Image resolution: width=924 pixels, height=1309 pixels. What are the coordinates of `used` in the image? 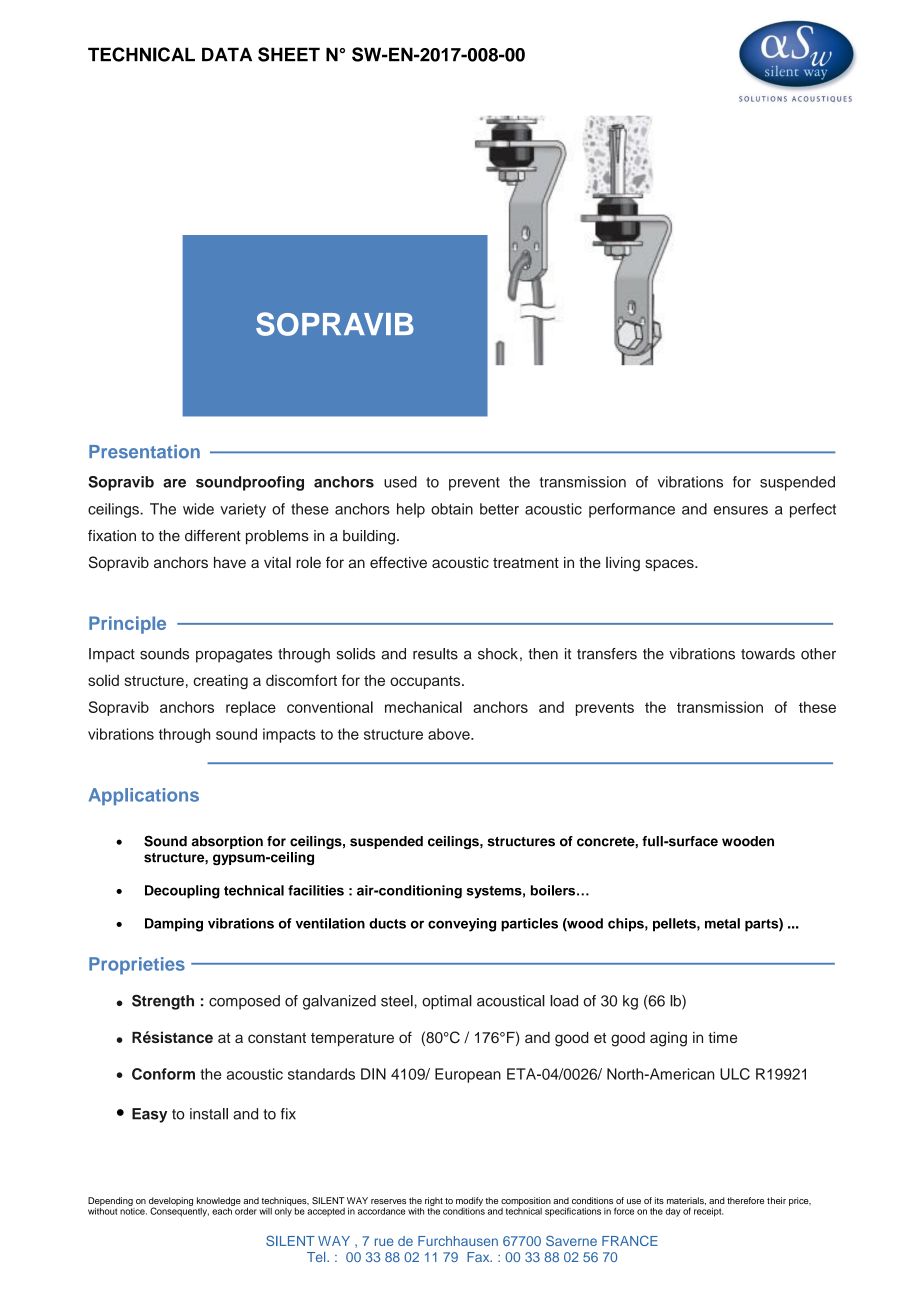 It's located at (400, 482).
